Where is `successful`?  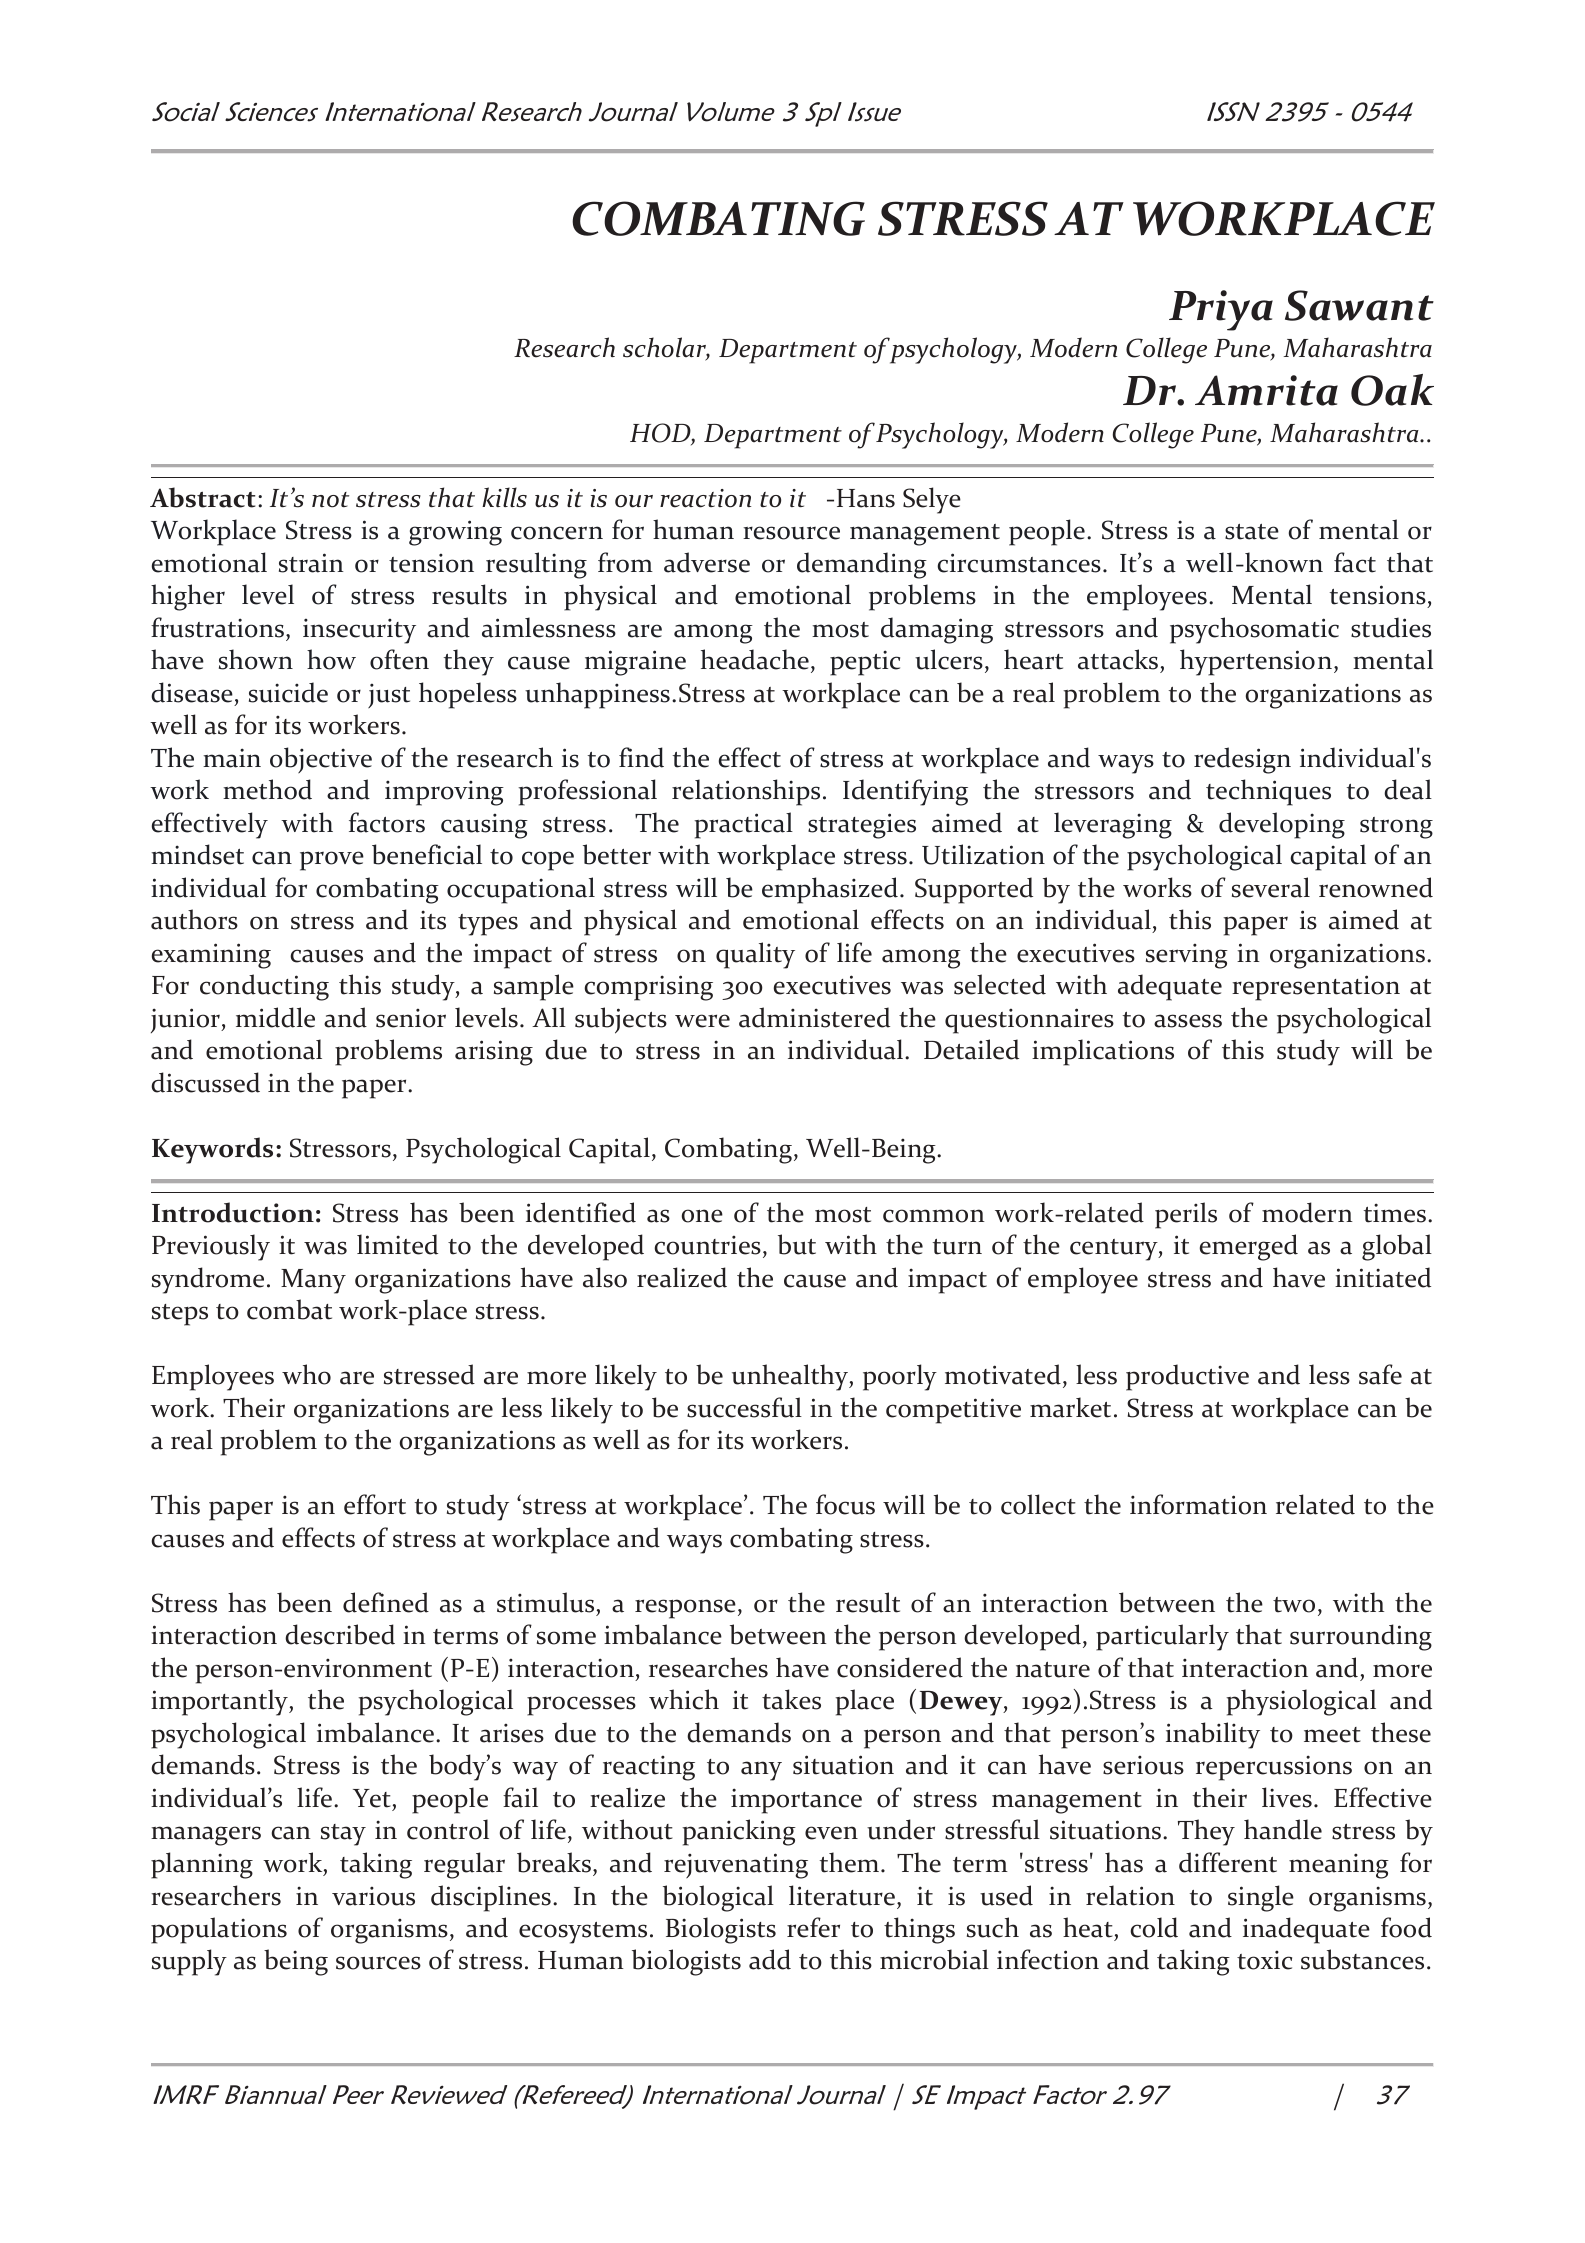 successful is located at coordinates (744, 1407).
